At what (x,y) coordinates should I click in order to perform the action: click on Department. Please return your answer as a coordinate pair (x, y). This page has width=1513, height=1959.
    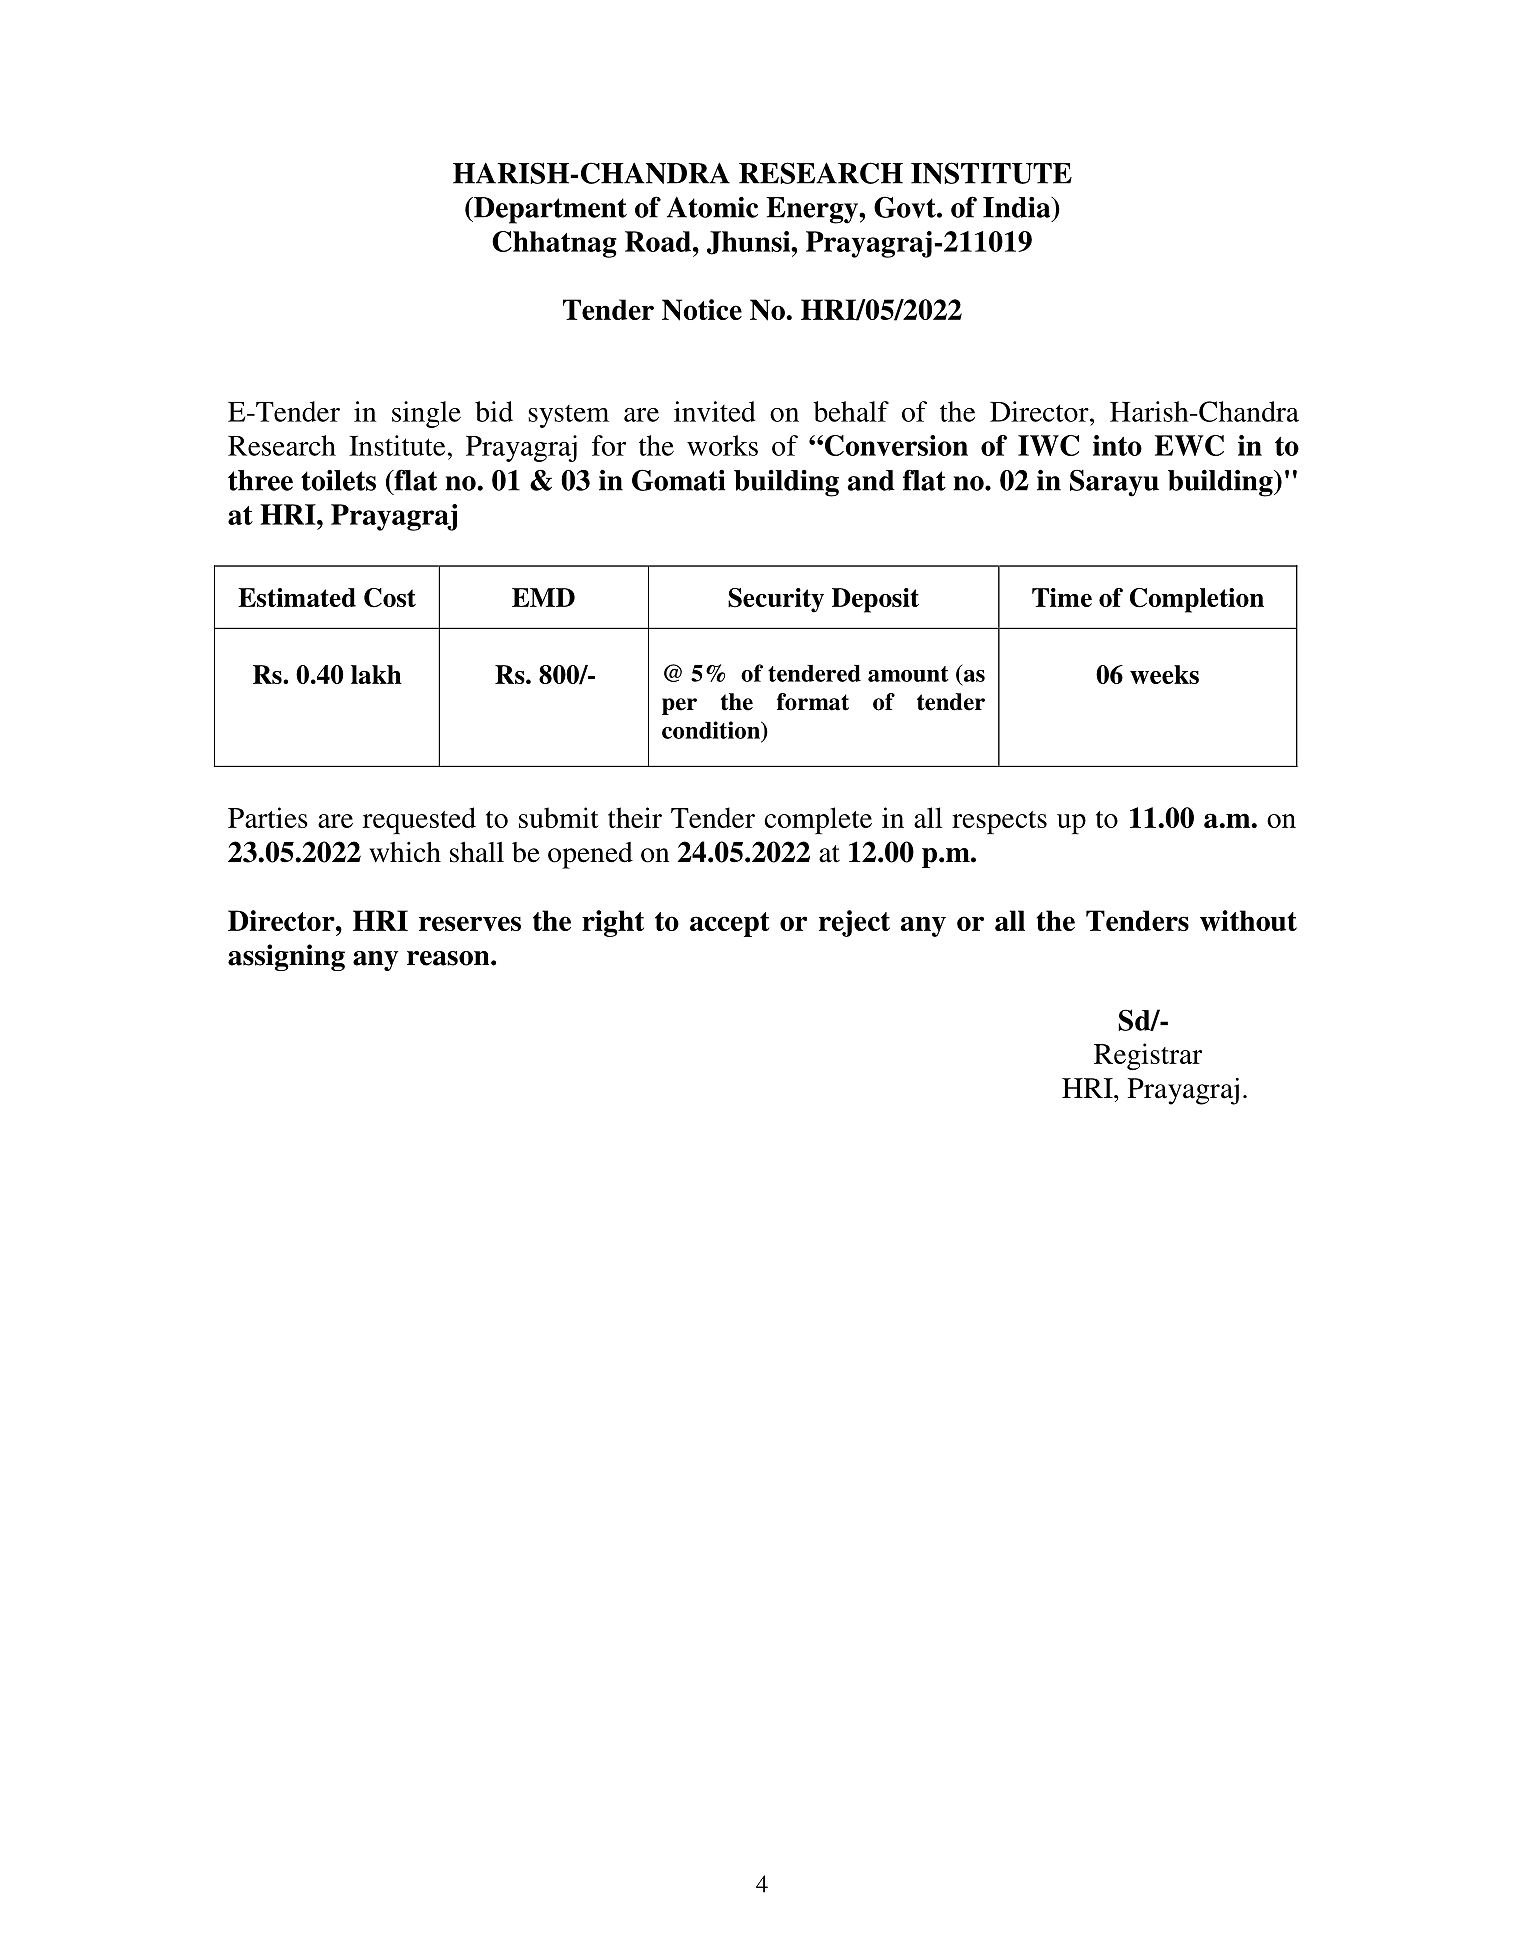
    Looking at the image, I should click on (549, 210).
